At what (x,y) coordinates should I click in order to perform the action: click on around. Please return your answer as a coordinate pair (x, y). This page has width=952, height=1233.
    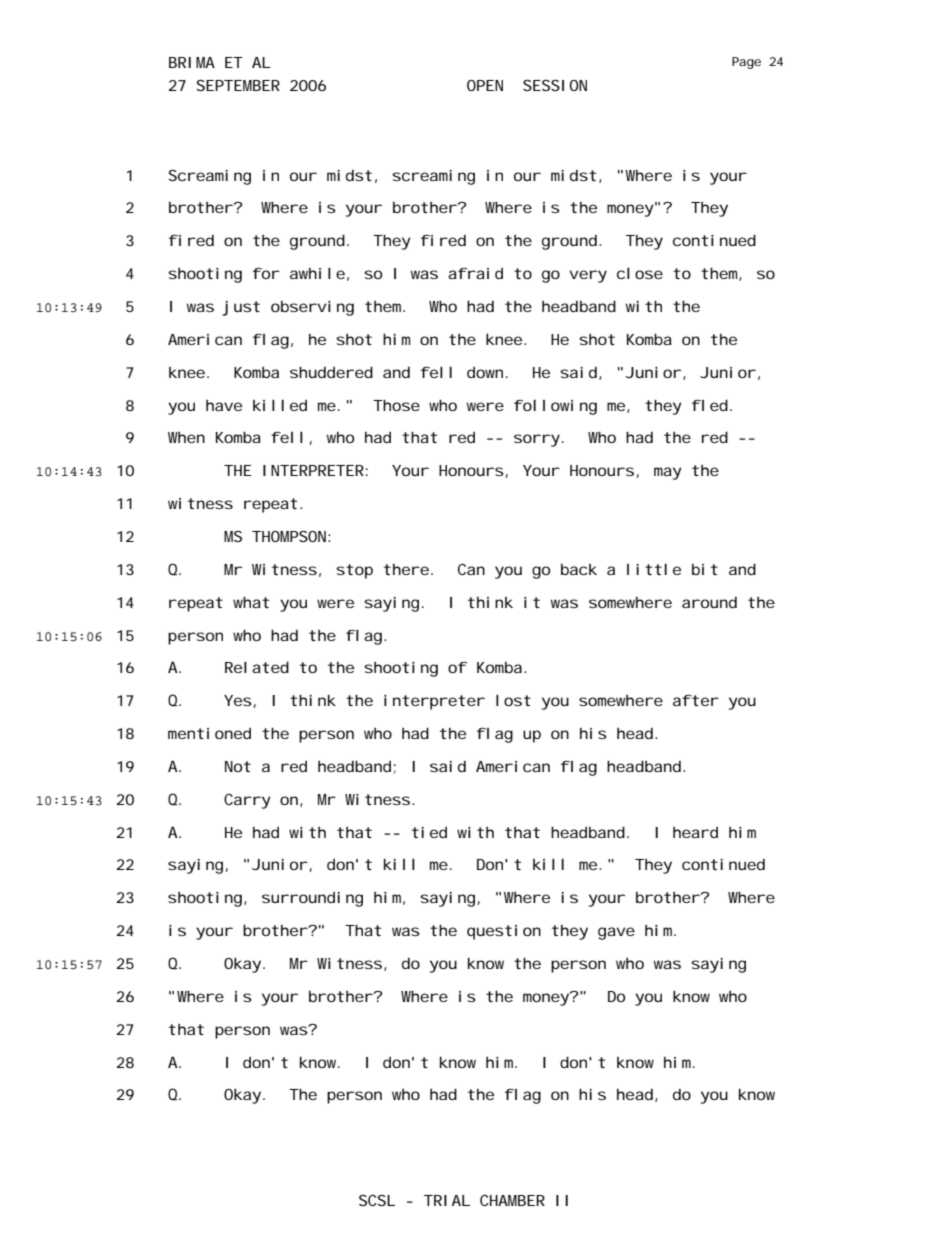
    Looking at the image, I should click on (709, 602).
